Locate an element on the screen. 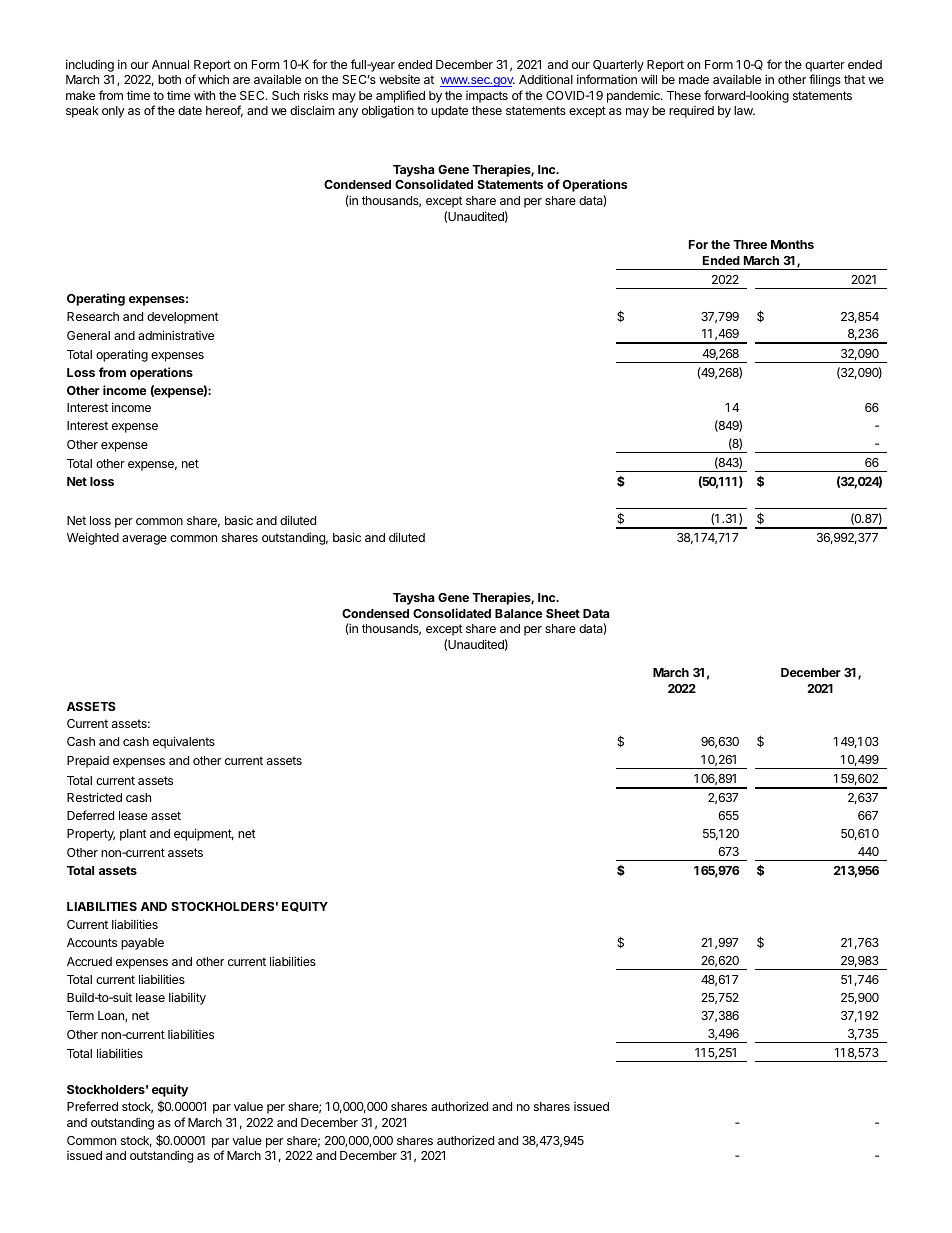 The image size is (952, 1233). Preferred is located at coordinates (92, 1106).
